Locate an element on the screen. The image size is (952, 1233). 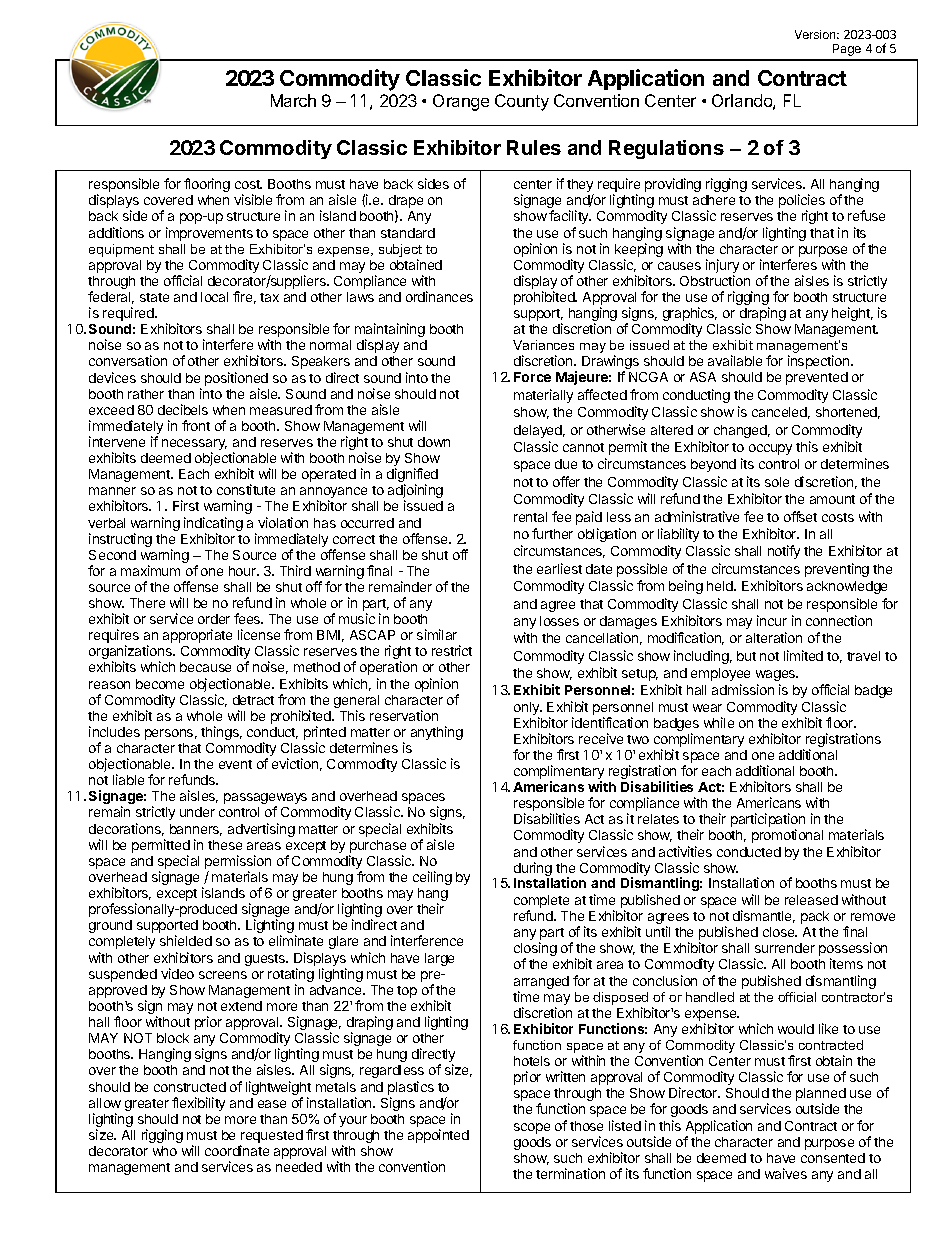
Rules is located at coordinates (534, 147).
